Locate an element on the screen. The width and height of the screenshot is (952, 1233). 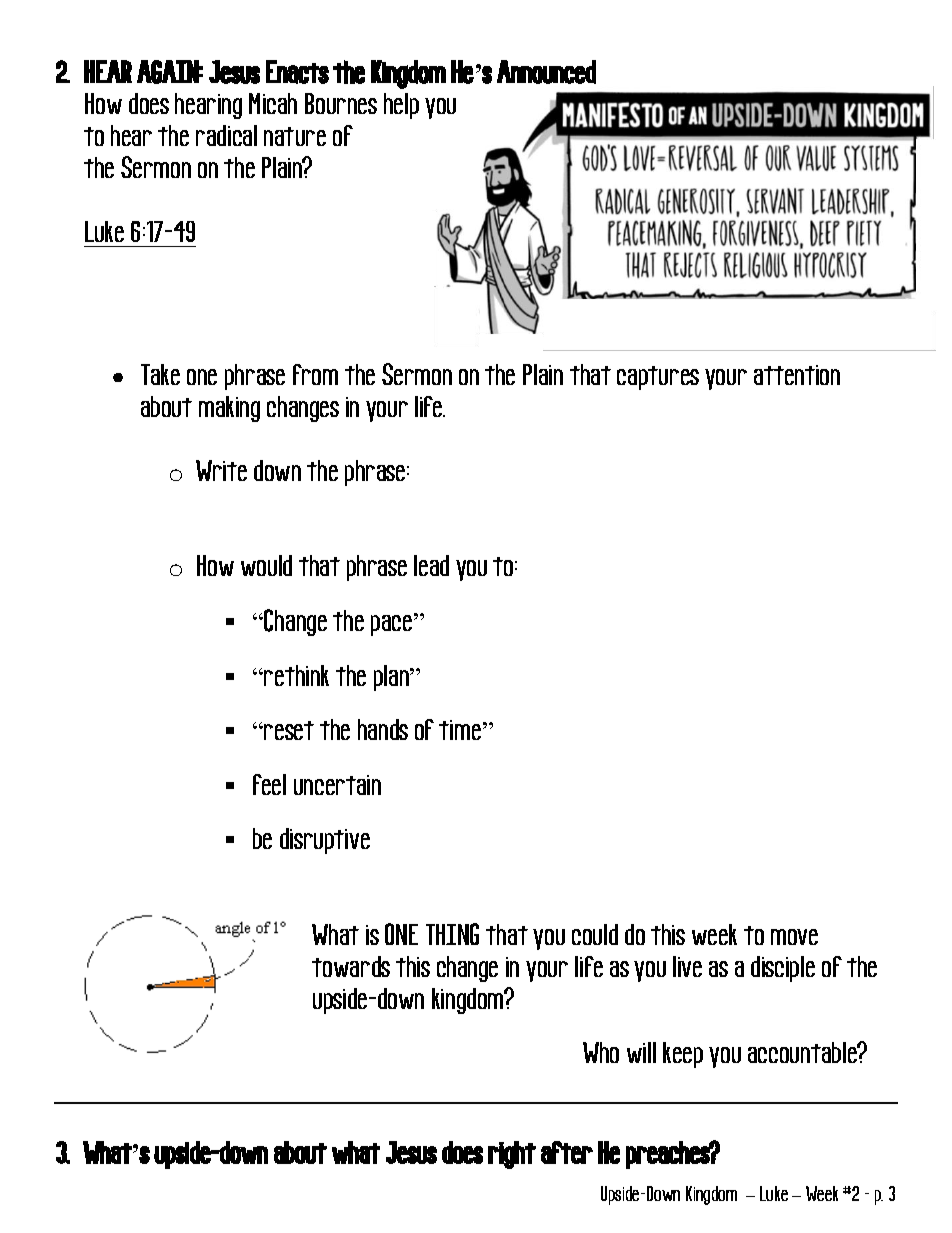
Micah is located at coordinates (273, 103).
